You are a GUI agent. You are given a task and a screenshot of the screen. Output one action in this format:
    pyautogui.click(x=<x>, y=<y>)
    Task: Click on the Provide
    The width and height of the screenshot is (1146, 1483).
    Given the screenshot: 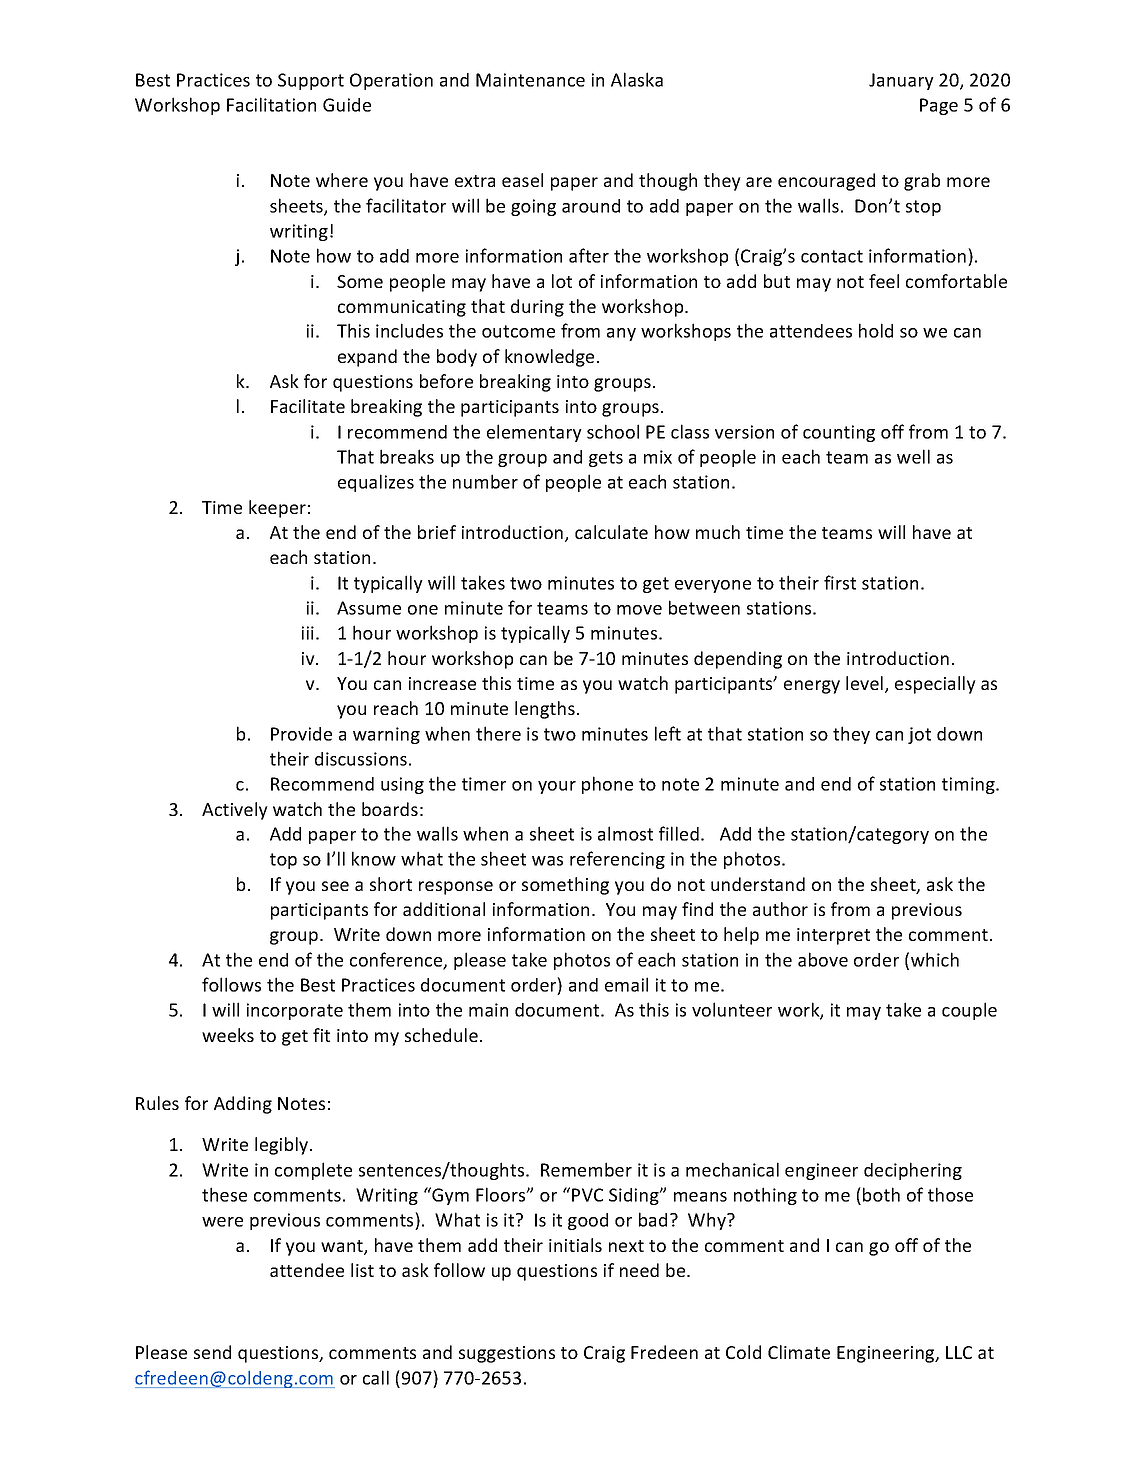 What is the action you would take?
    pyautogui.click(x=301, y=734)
